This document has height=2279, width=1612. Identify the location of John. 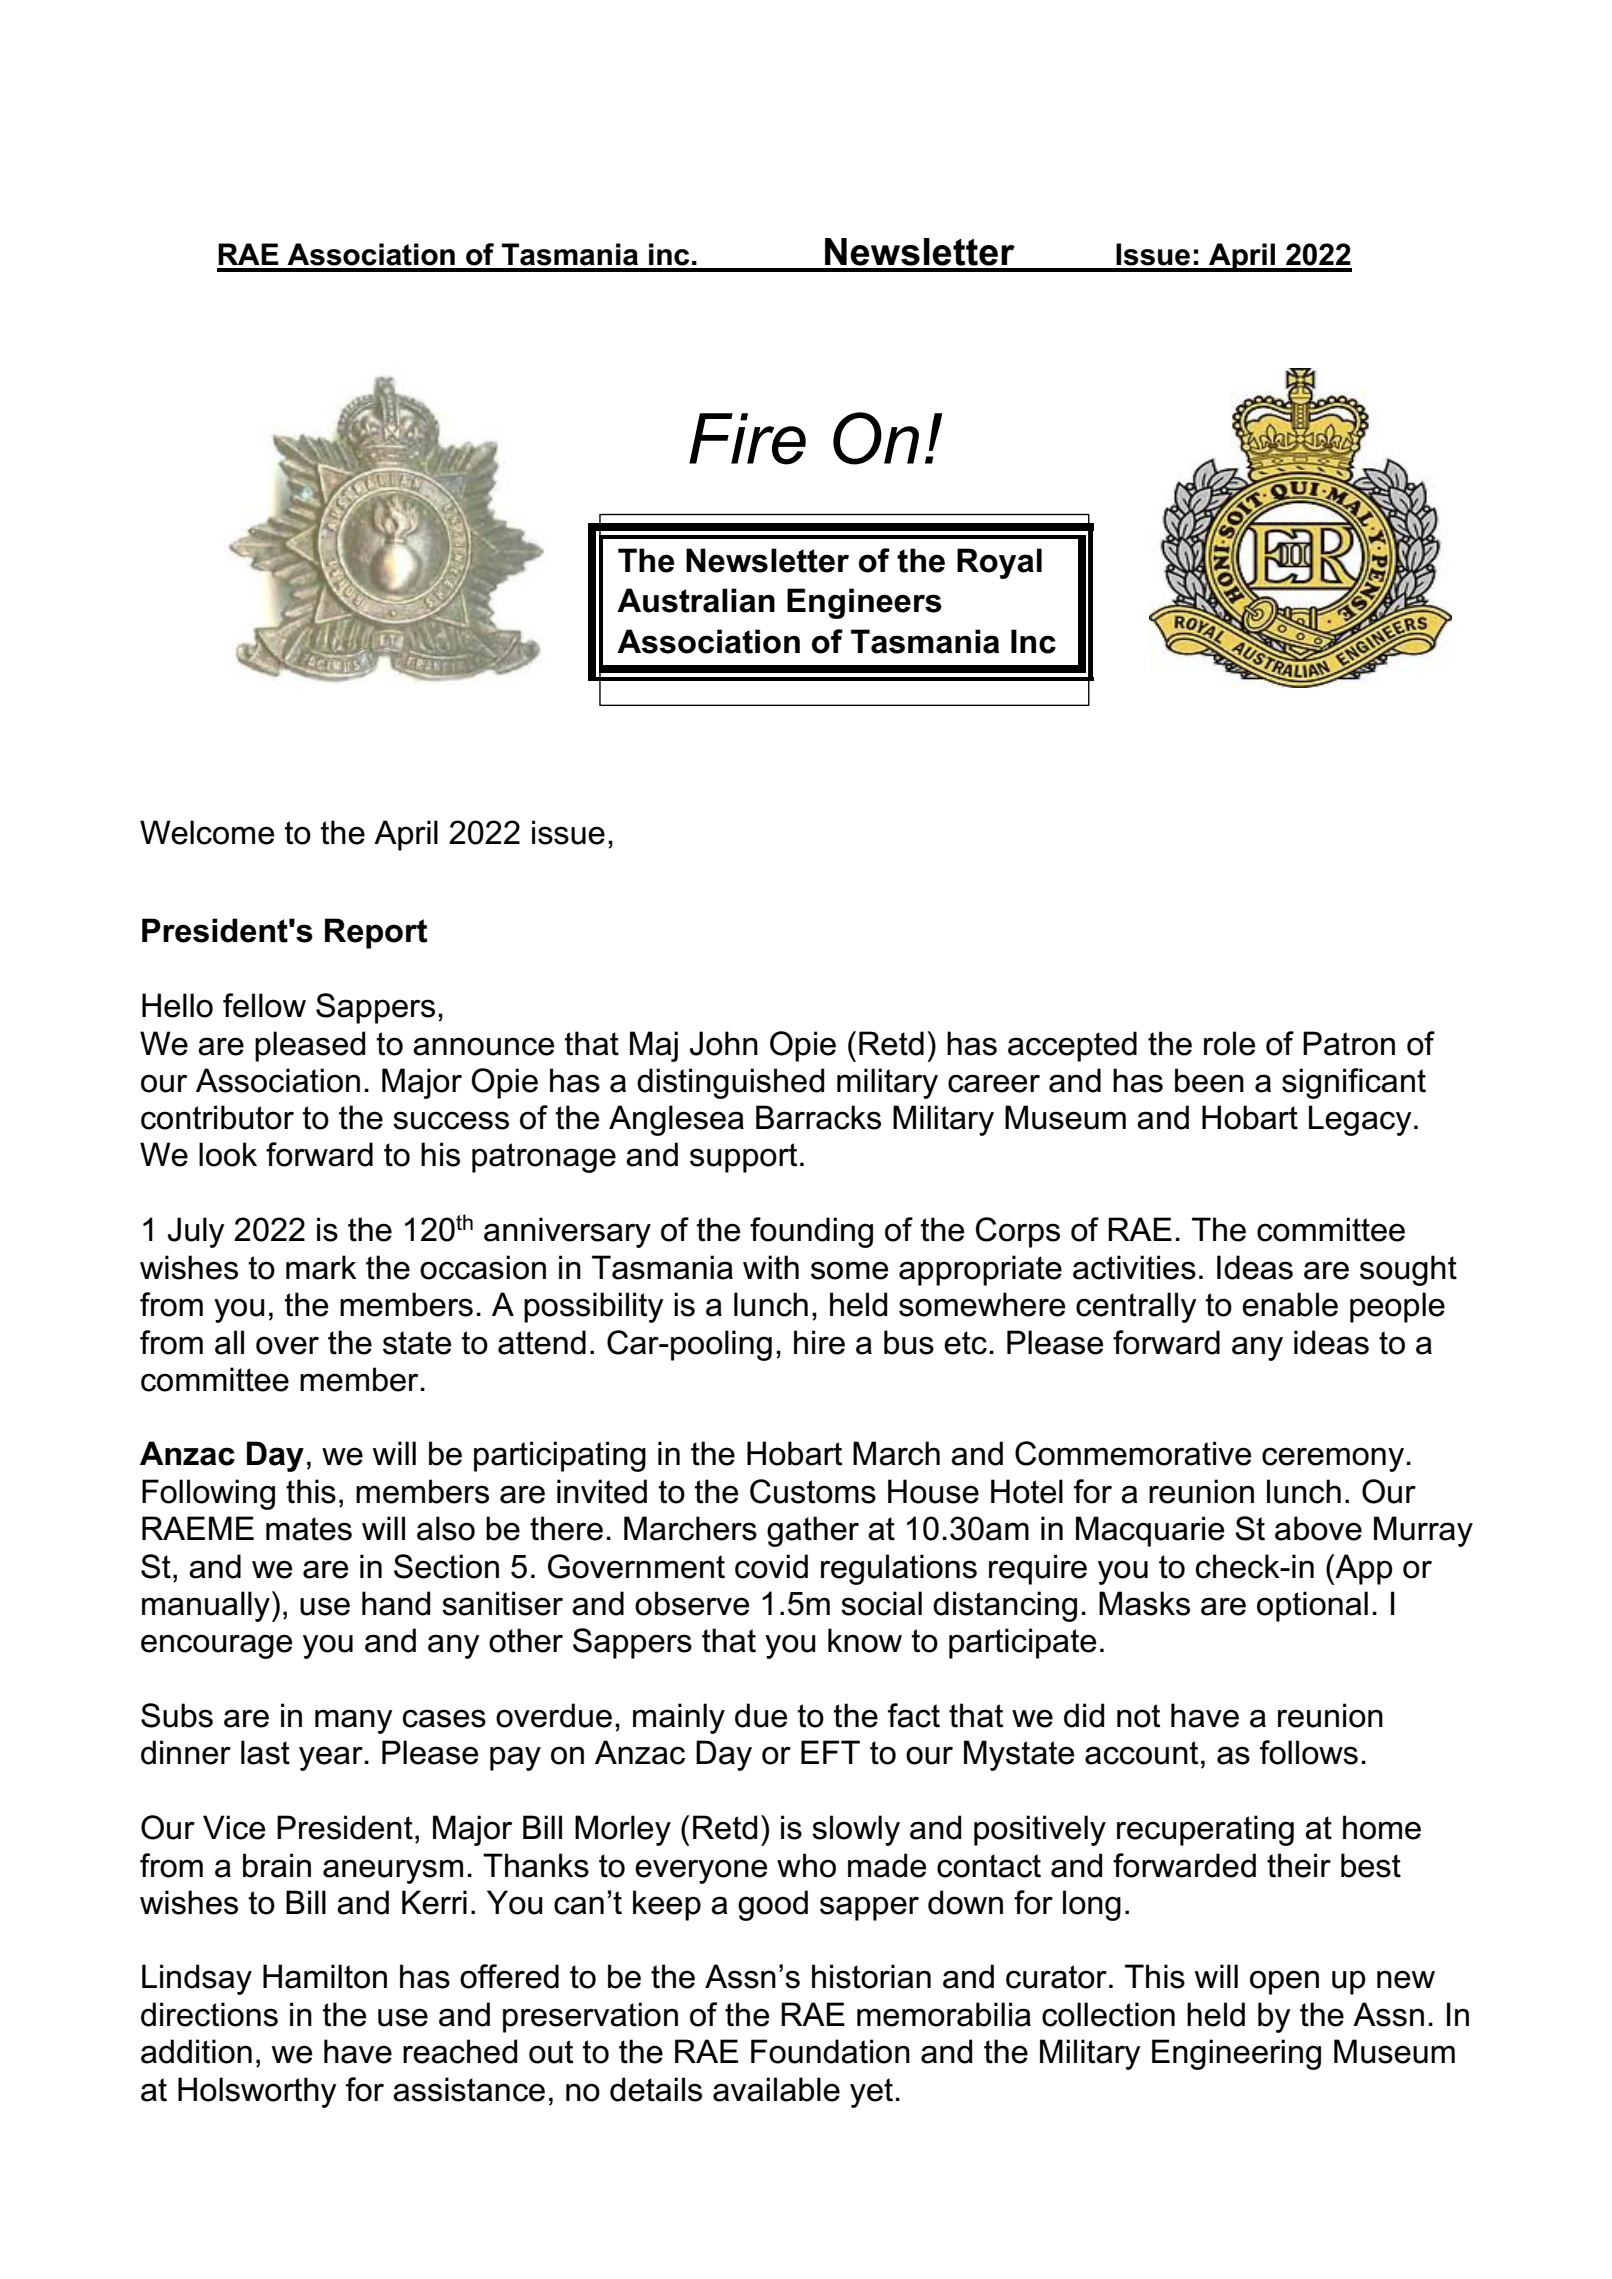
(724, 1043).
